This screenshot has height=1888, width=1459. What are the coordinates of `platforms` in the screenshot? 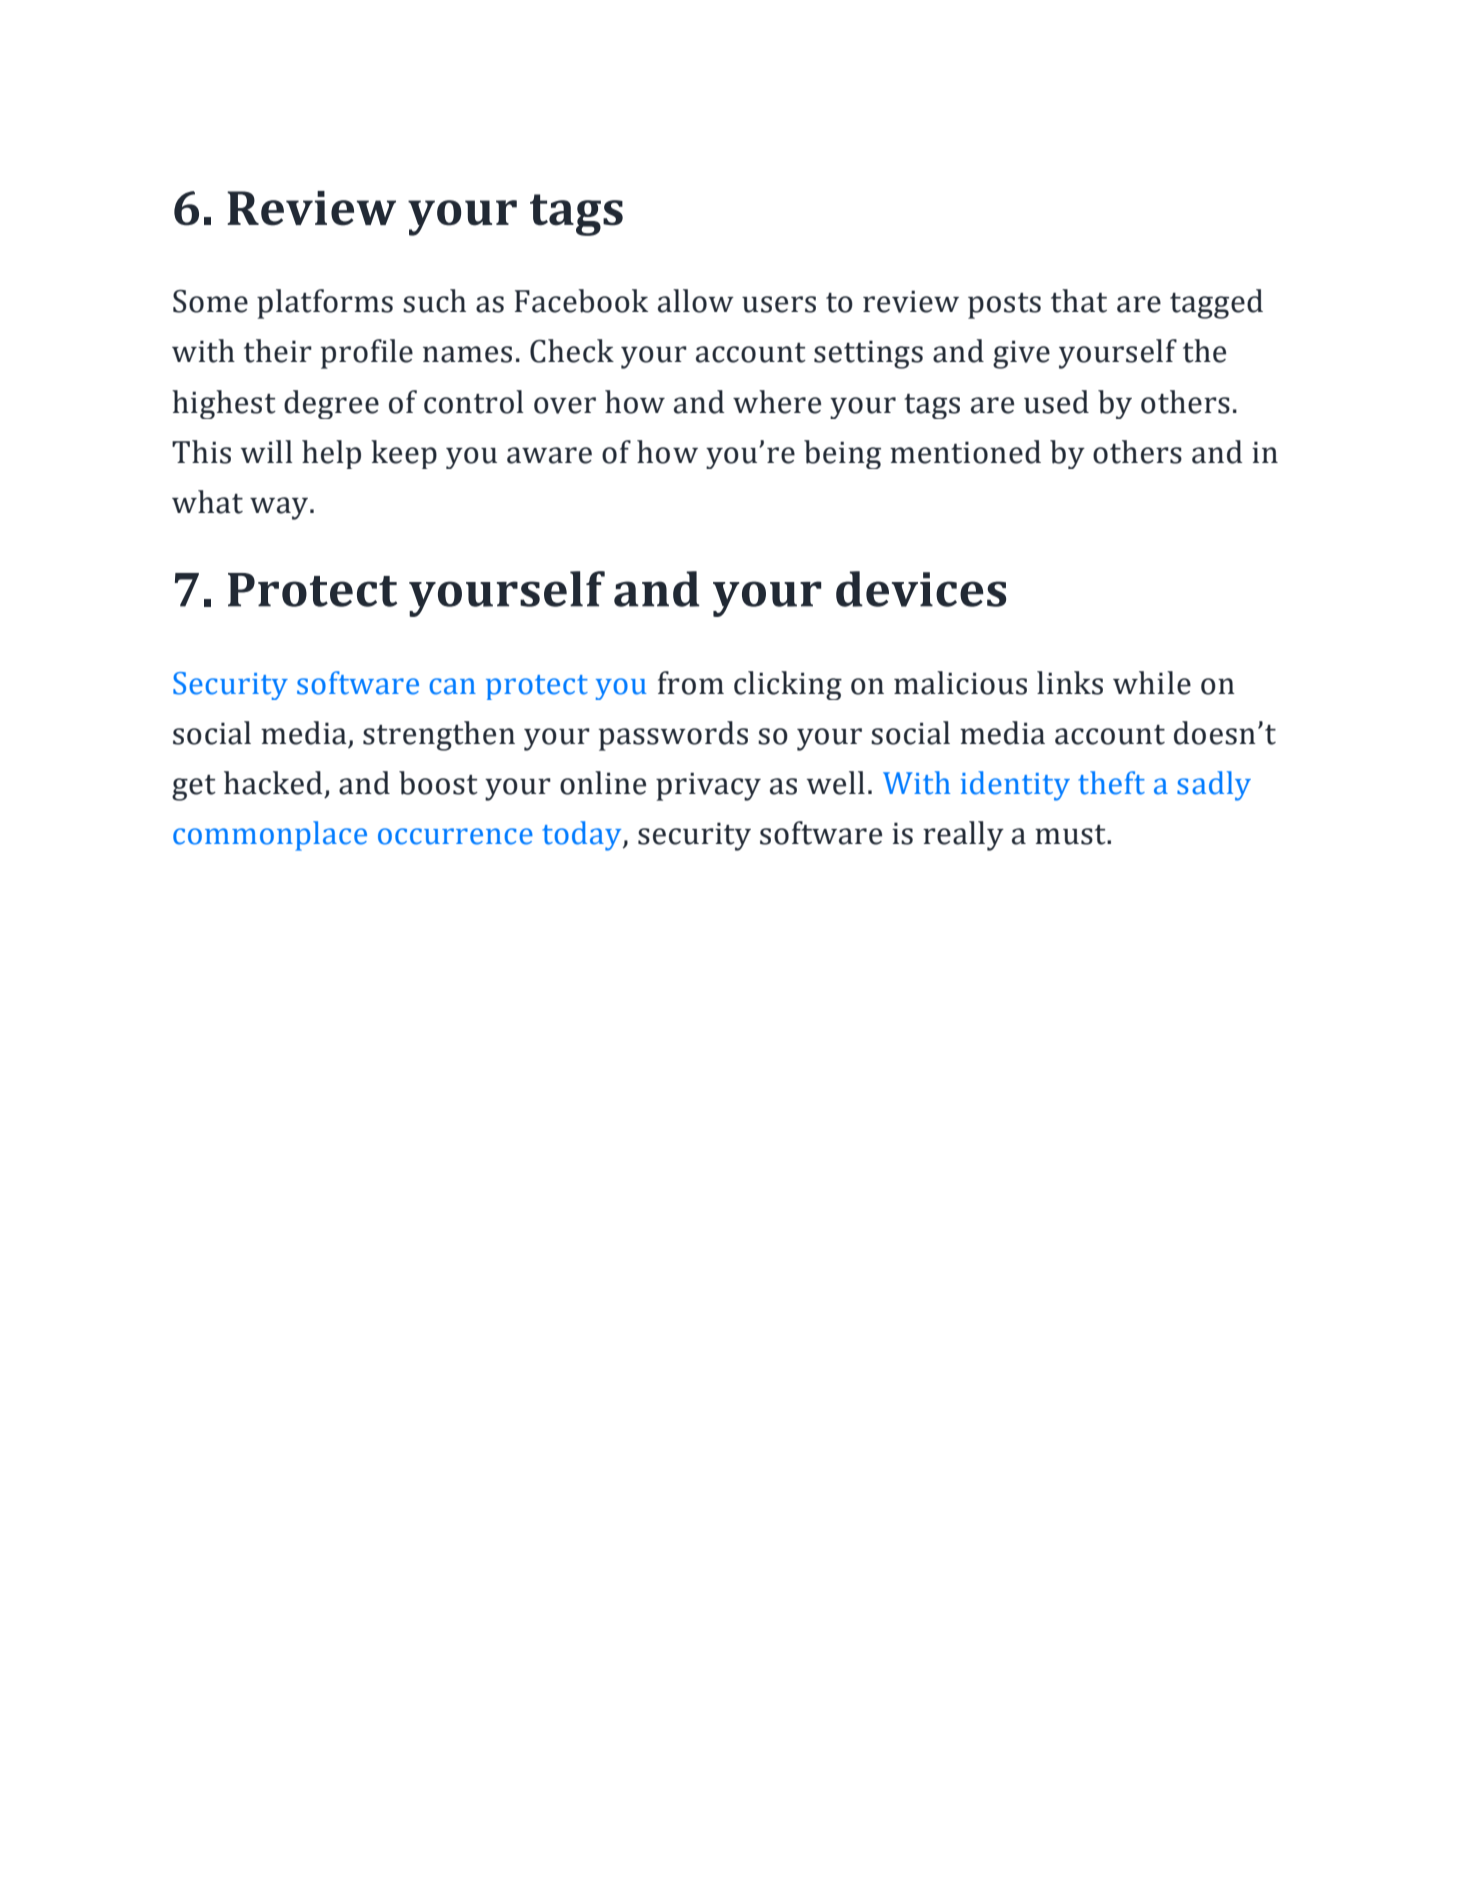 It's located at (325, 304).
